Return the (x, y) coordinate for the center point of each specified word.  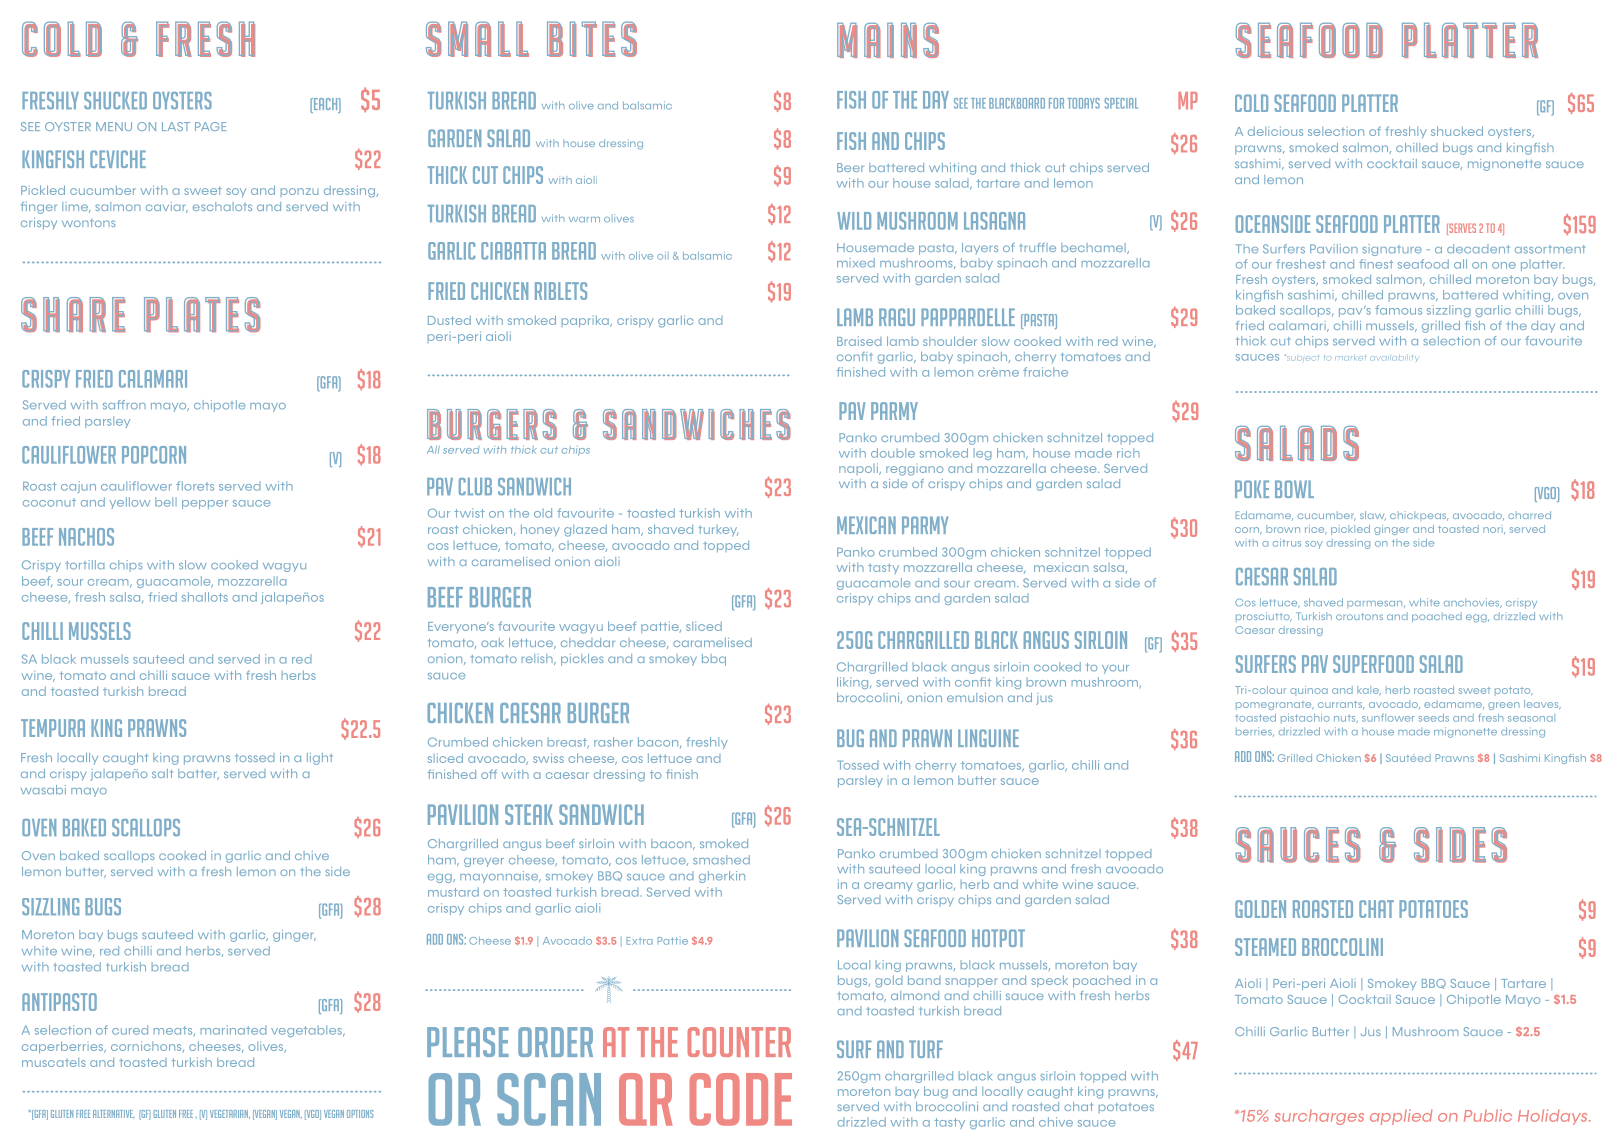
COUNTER (739, 1042)
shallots (205, 597)
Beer (850, 167)
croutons (1359, 616)
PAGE (210, 126)
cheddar (588, 642)
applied (1401, 1117)
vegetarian (230, 1114)
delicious (1275, 131)
